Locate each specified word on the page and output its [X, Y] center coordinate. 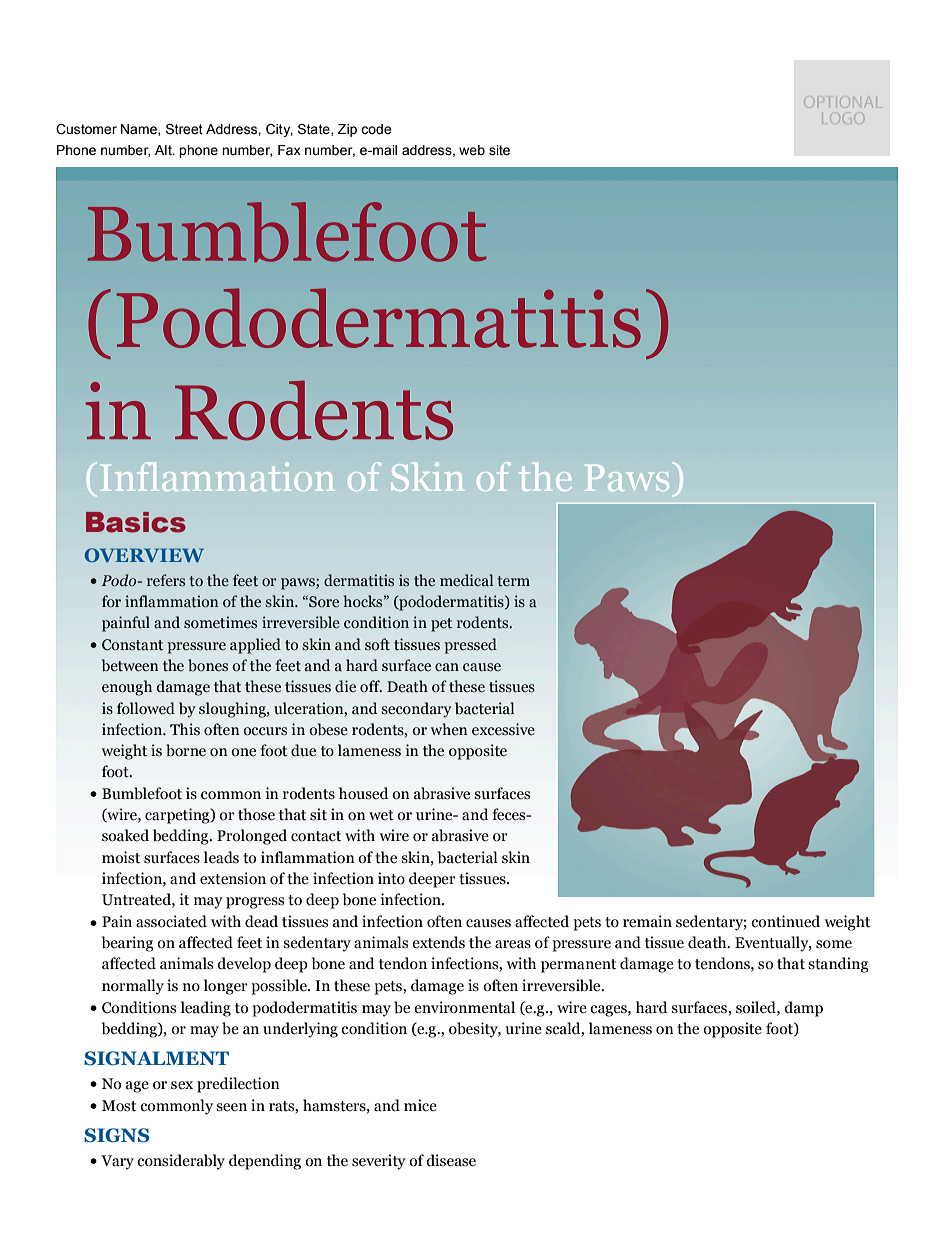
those [256, 814]
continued [785, 921]
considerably [181, 1162]
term [513, 581]
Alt [164, 150]
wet [381, 815]
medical [466, 580]
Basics [136, 522]
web [472, 150]
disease [451, 1160]
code [376, 129]
